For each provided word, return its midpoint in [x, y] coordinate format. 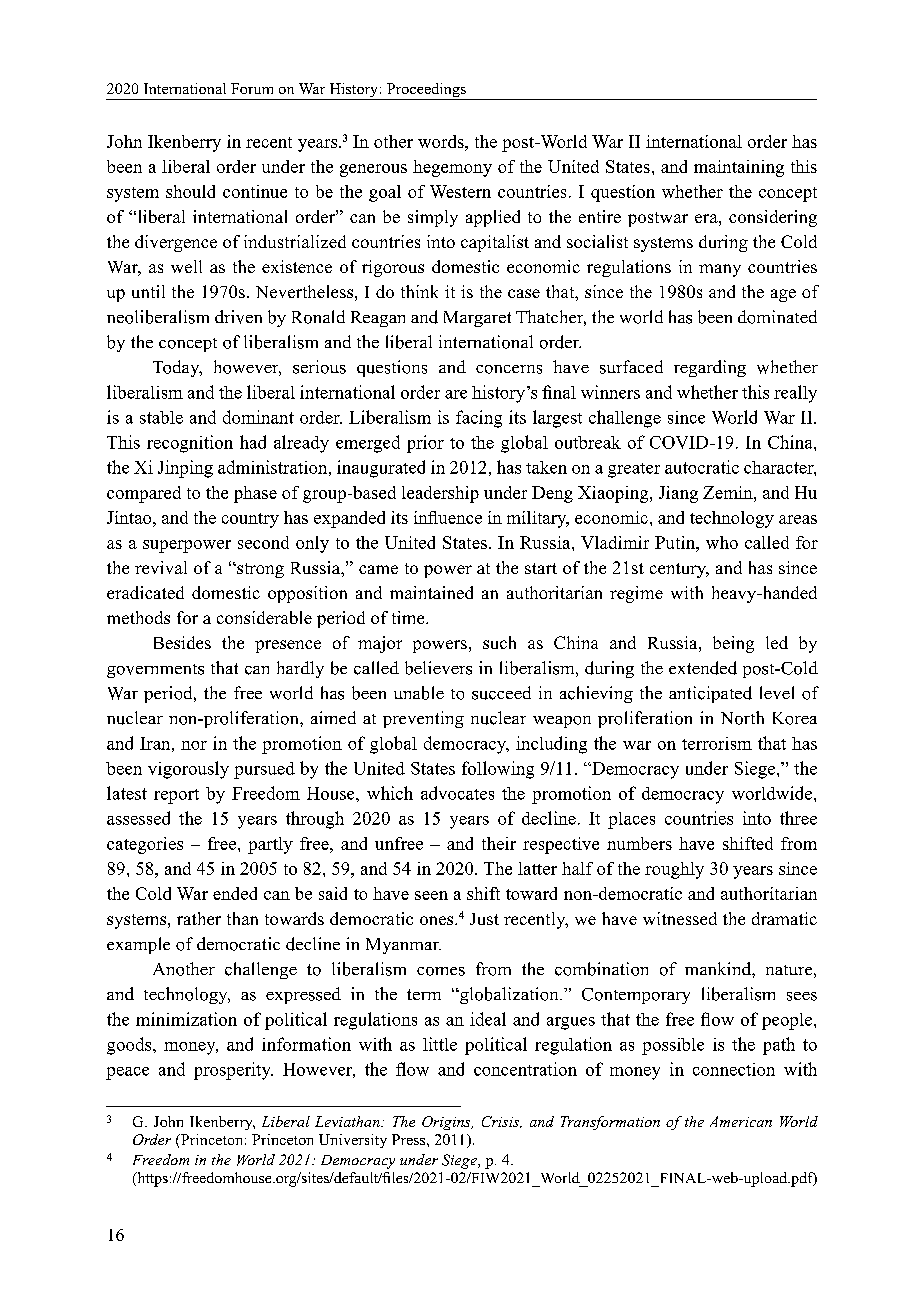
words [442, 141]
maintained [431, 592]
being [733, 644]
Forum [252, 88]
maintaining [739, 168]
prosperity [233, 1071]
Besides [182, 642]
